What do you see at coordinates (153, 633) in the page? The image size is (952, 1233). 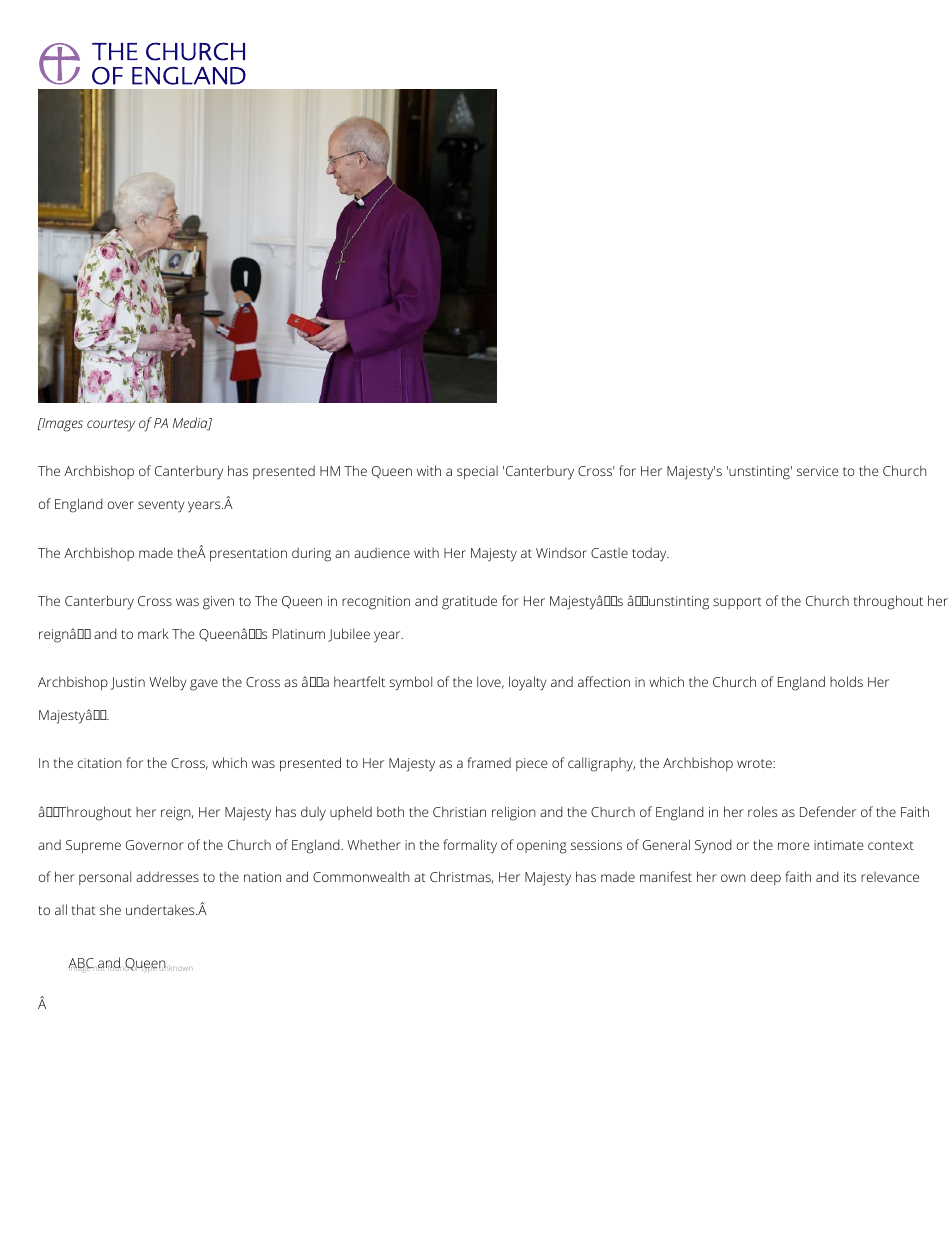 I see `mark` at bounding box center [153, 633].
